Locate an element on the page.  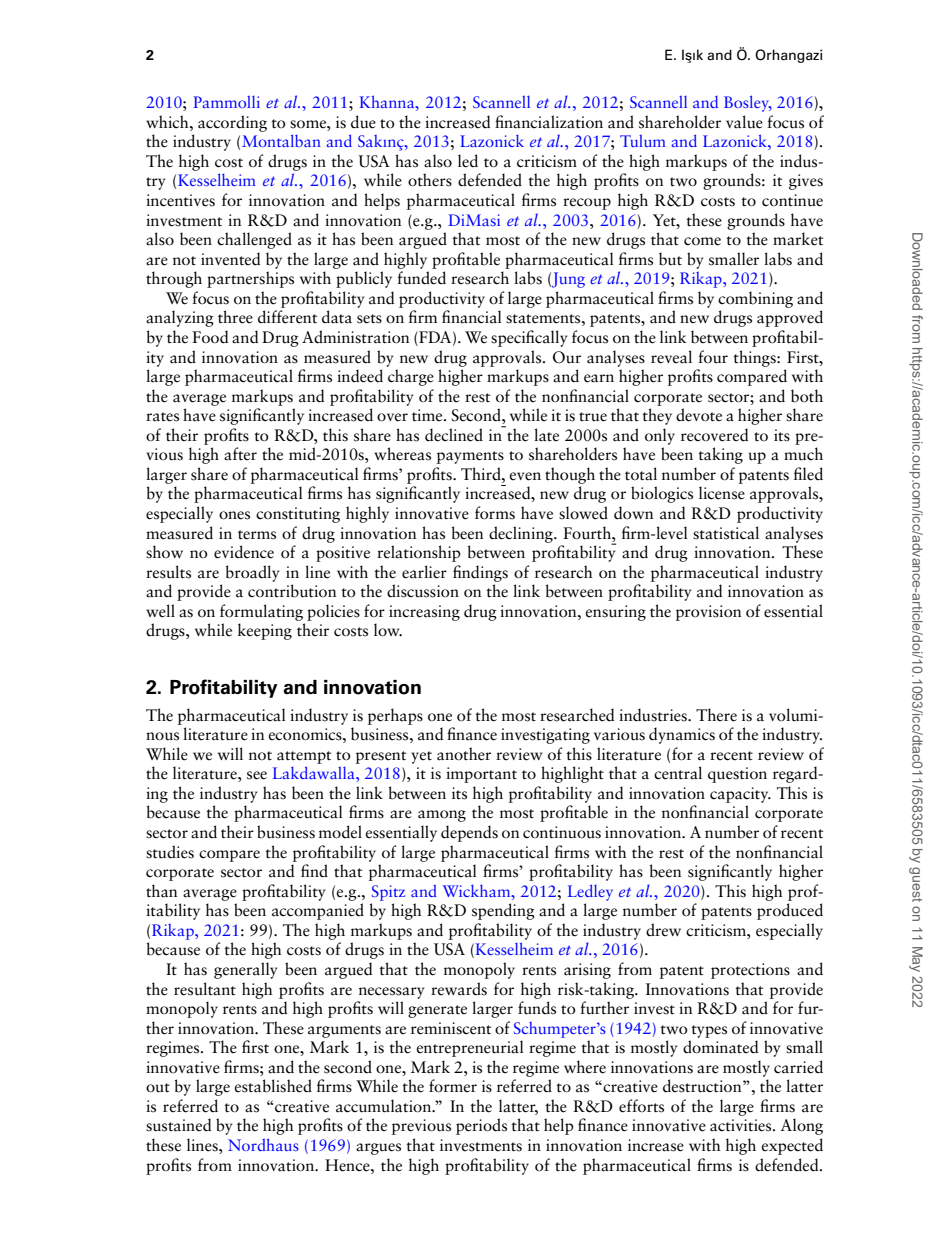
Nordhaus is located at coordinates (263, 1144).
